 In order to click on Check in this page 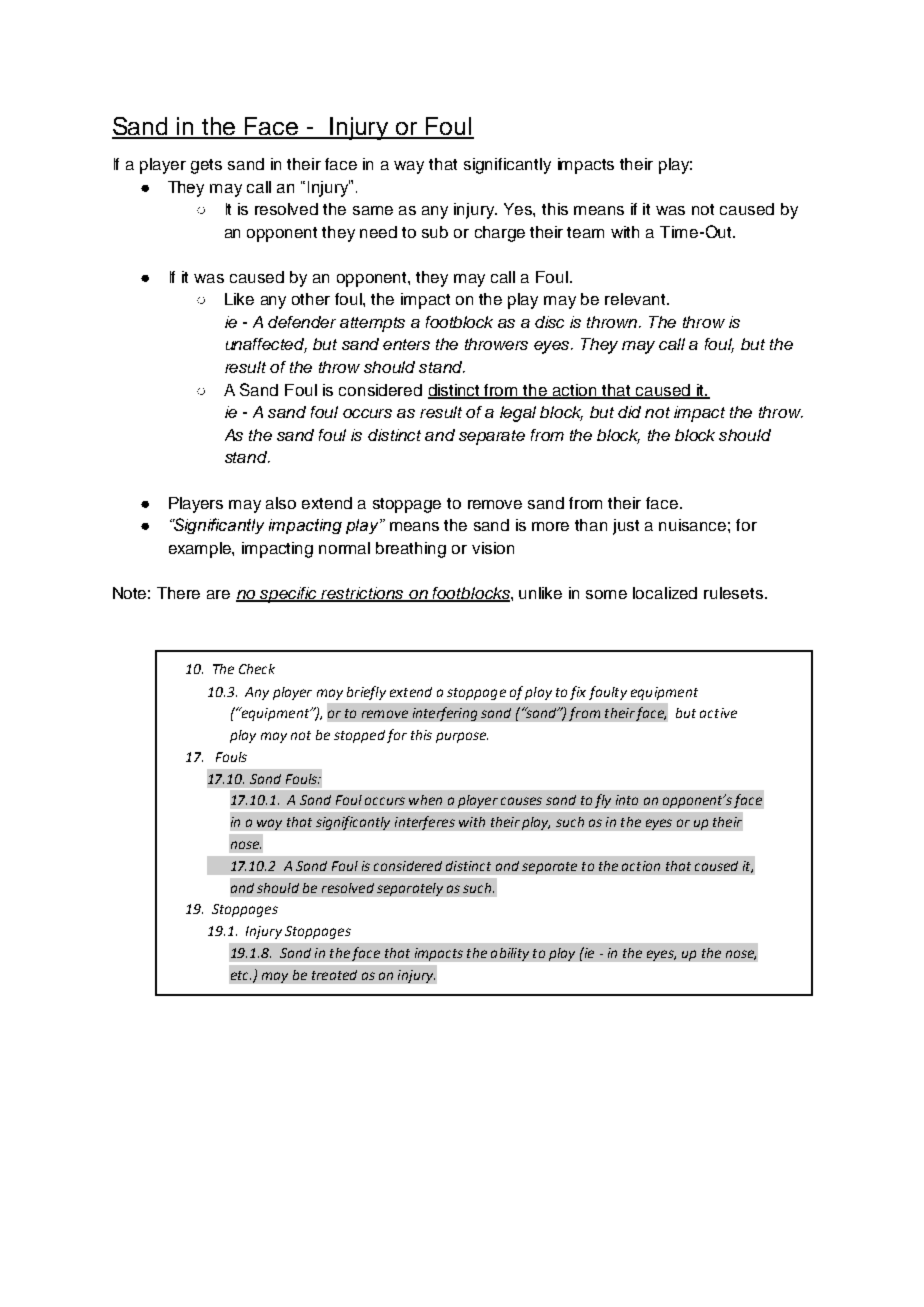, I will do `click(257, 669)`.
